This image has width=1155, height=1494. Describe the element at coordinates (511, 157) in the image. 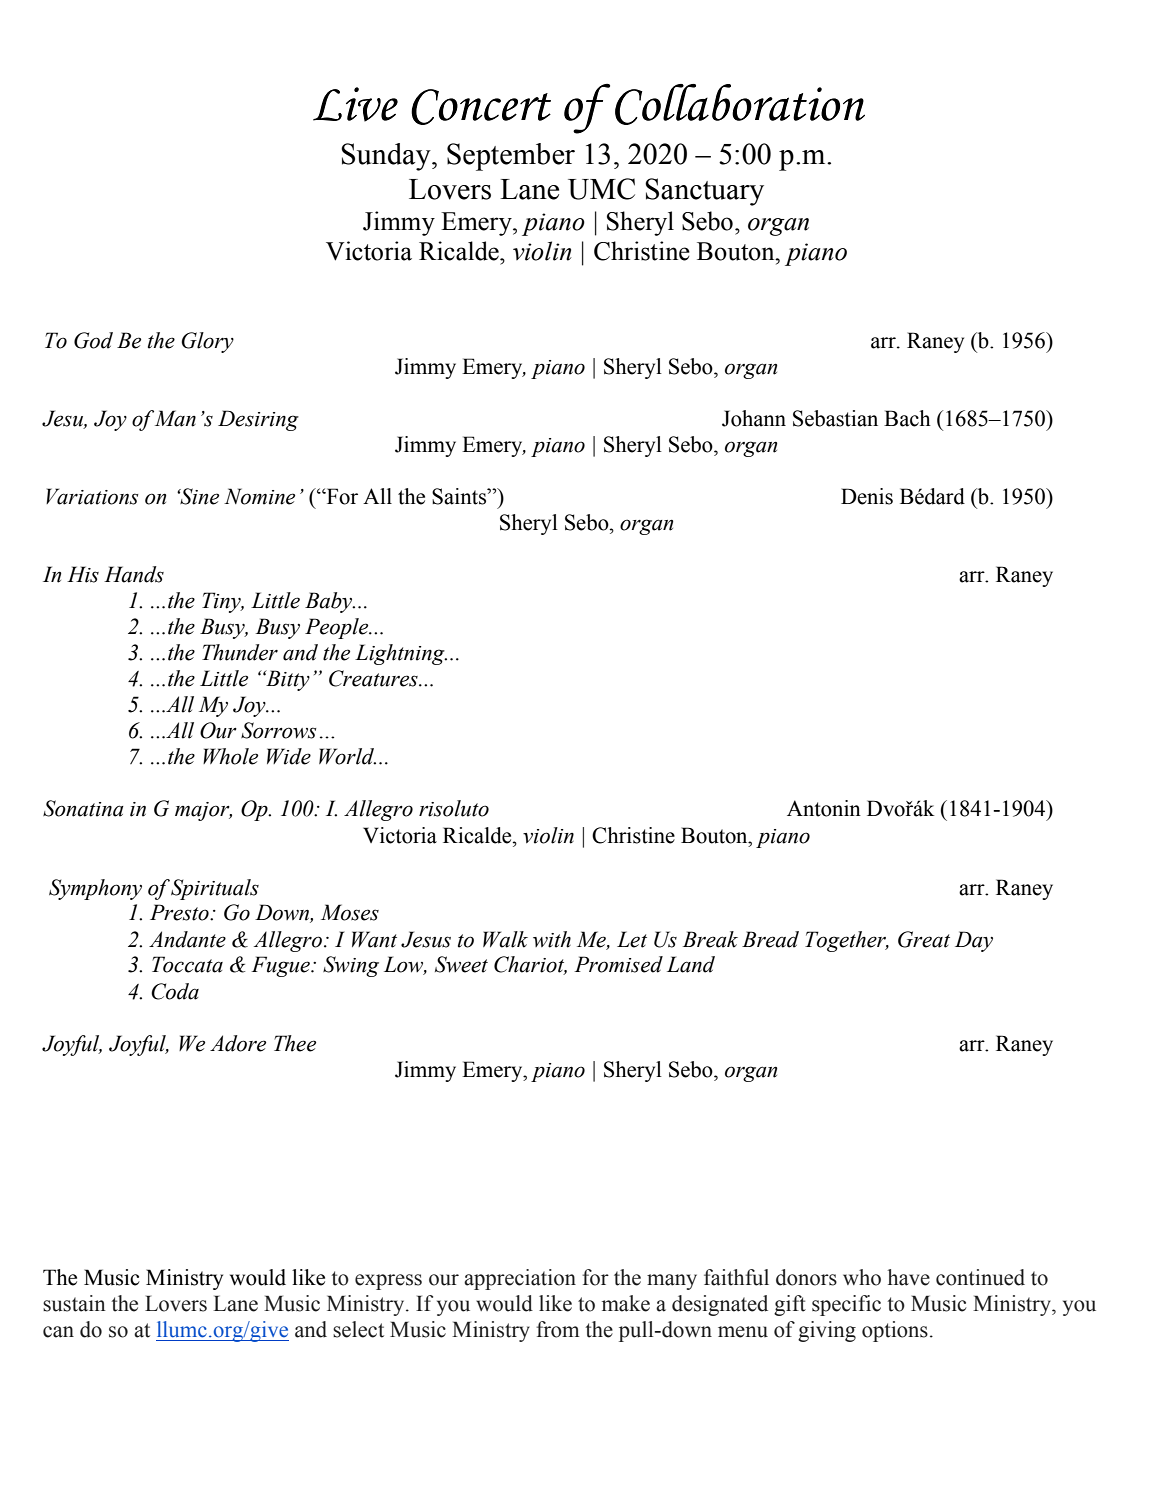

I see `September` at that location.
